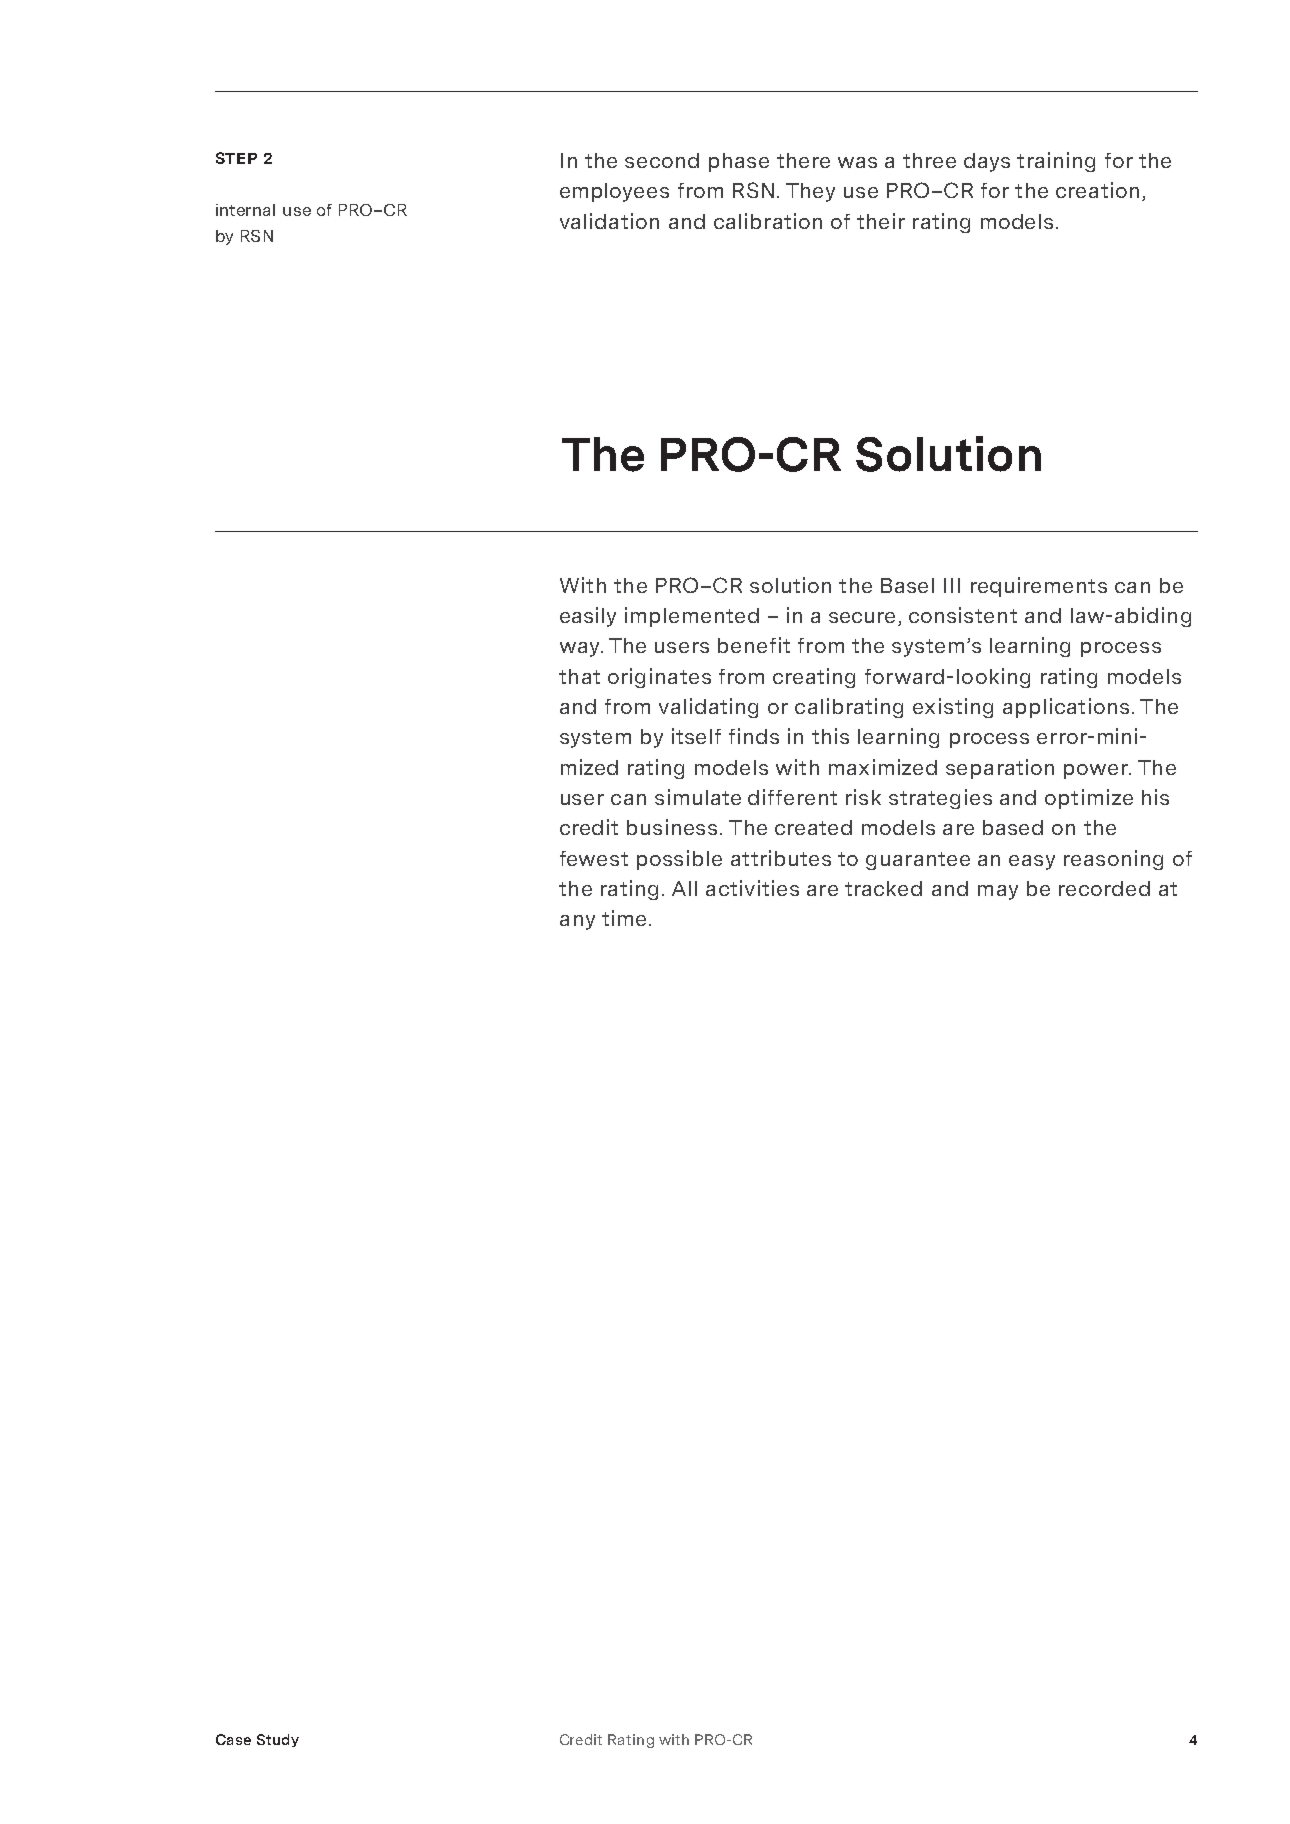  What do you see at coordinates (233, 1739) in the document?
I see `Case` at bounding box center [233, 1739].
